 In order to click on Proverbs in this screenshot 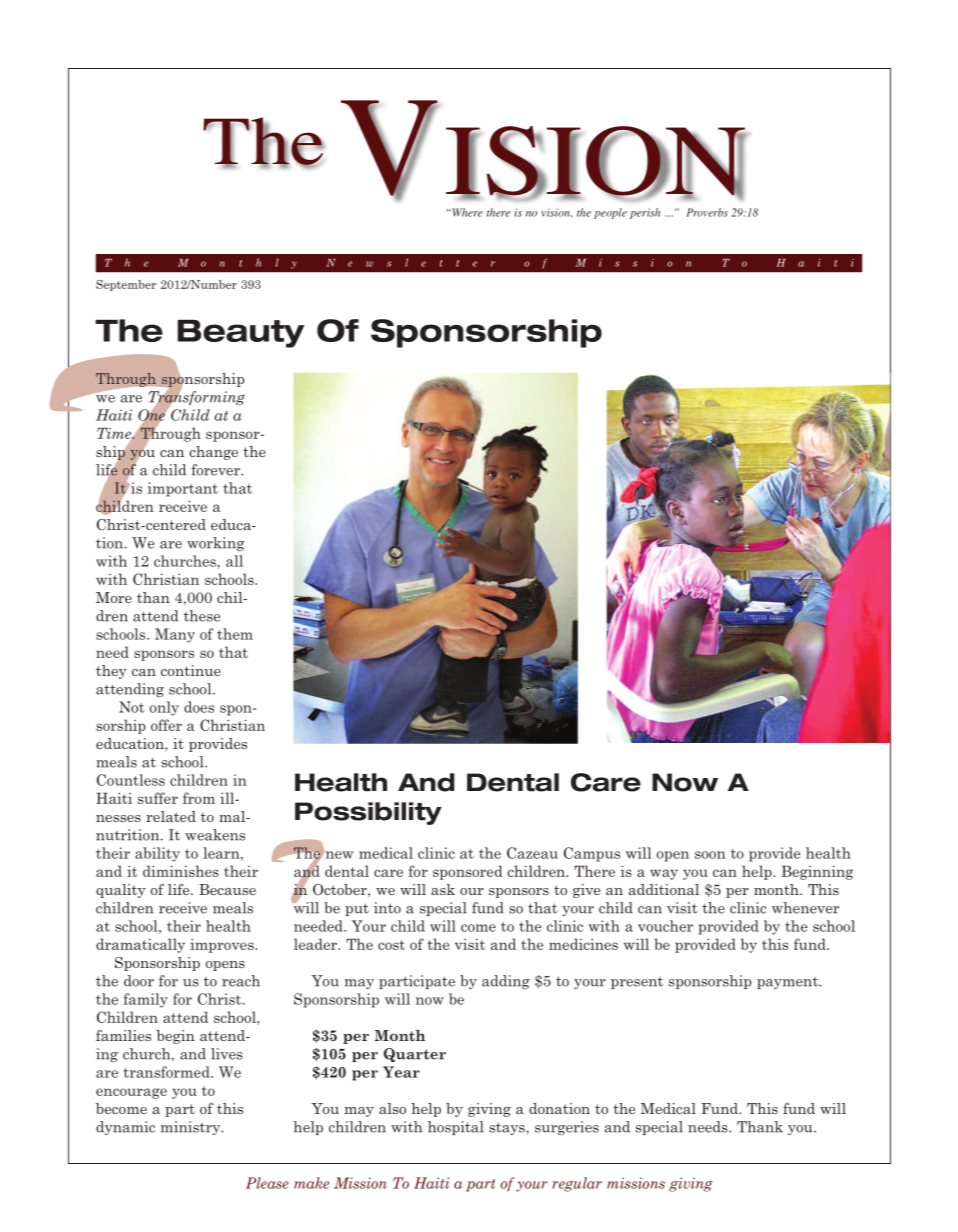, I will do `click(707, 212)`.
